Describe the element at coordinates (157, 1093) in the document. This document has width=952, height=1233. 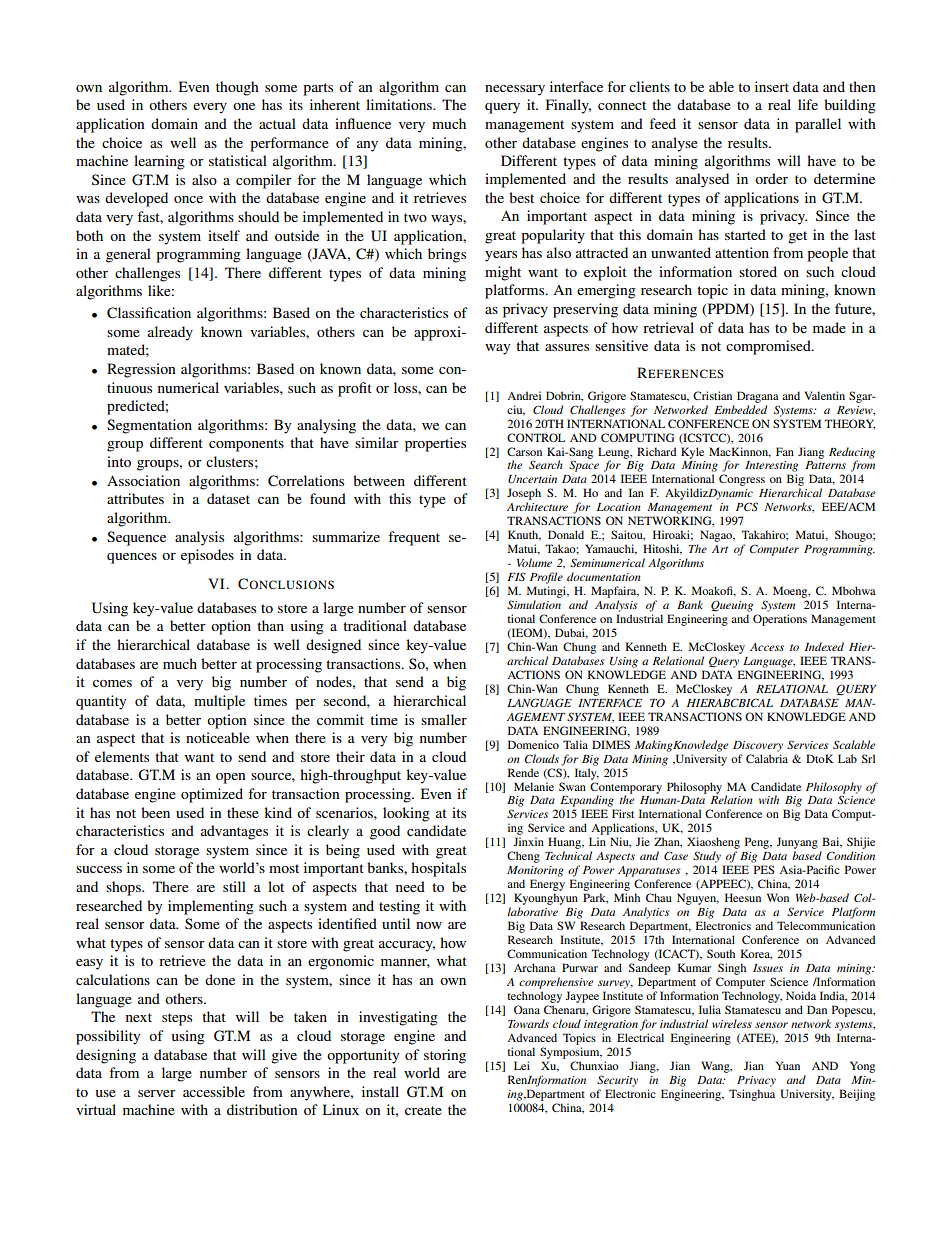
I see `server` at that location.
